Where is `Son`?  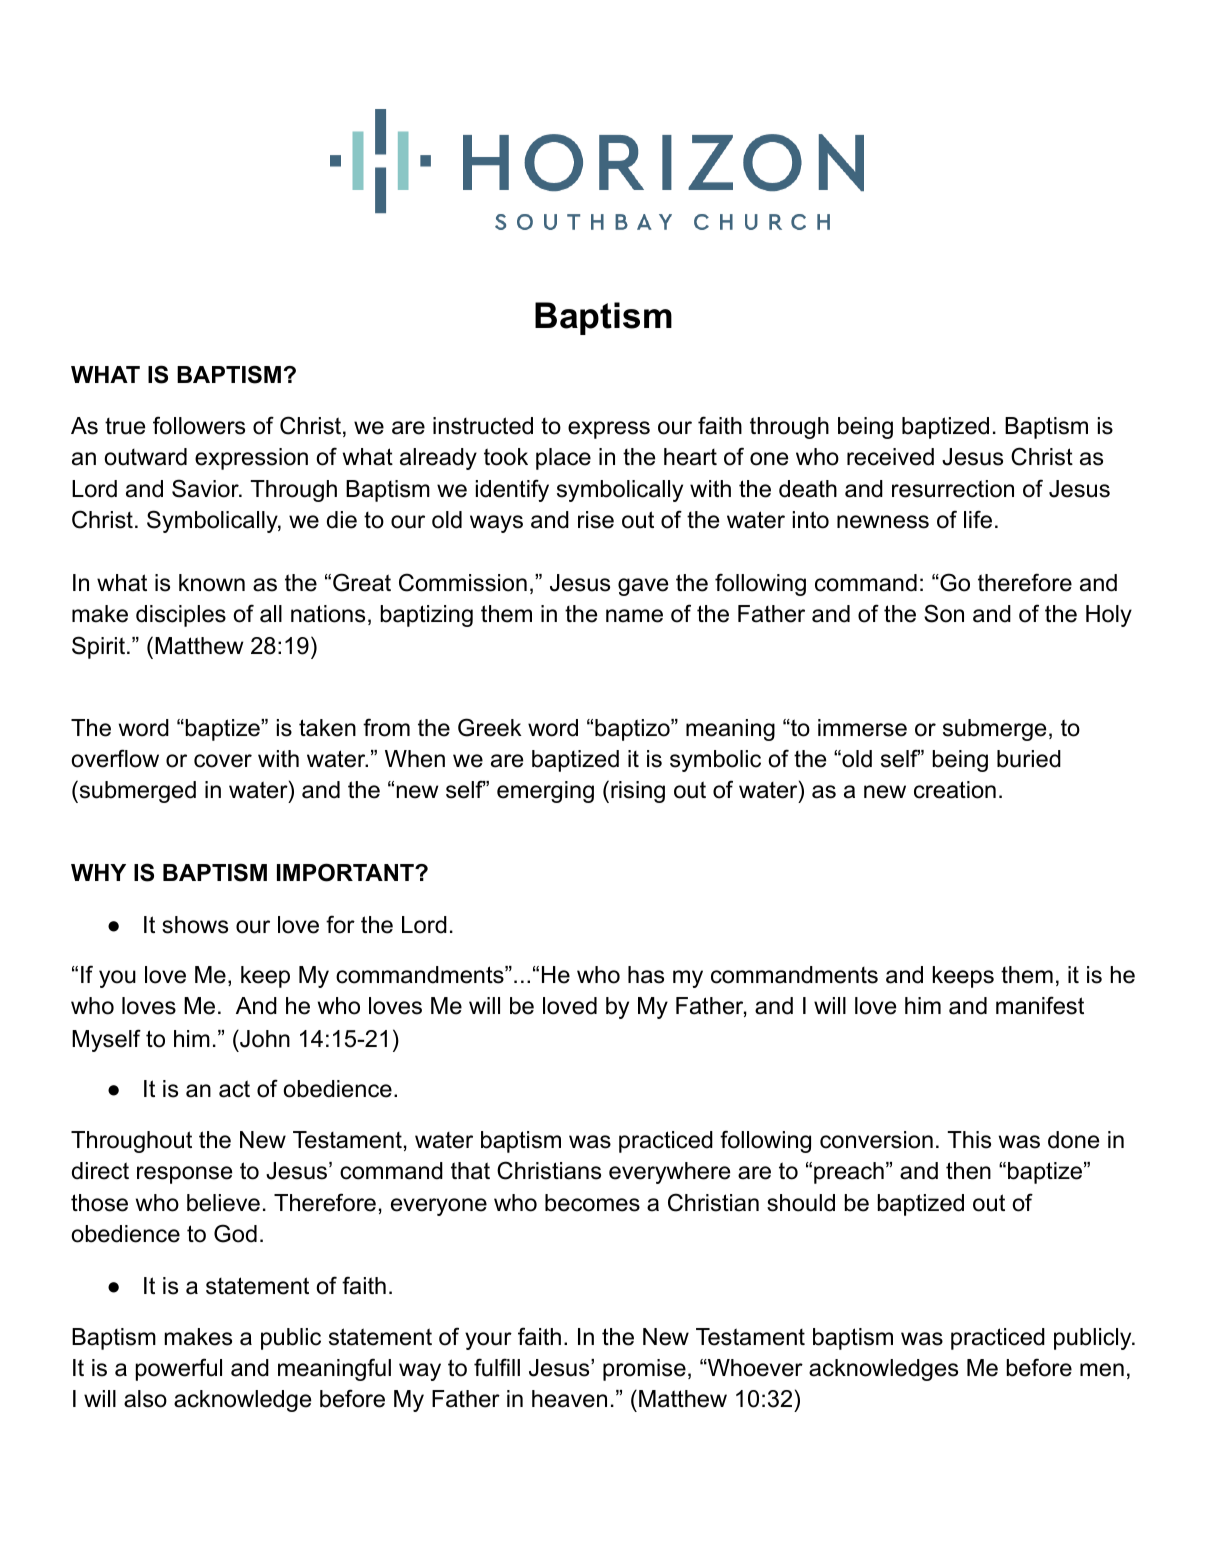 Son is located at coordinates (944, 613).
